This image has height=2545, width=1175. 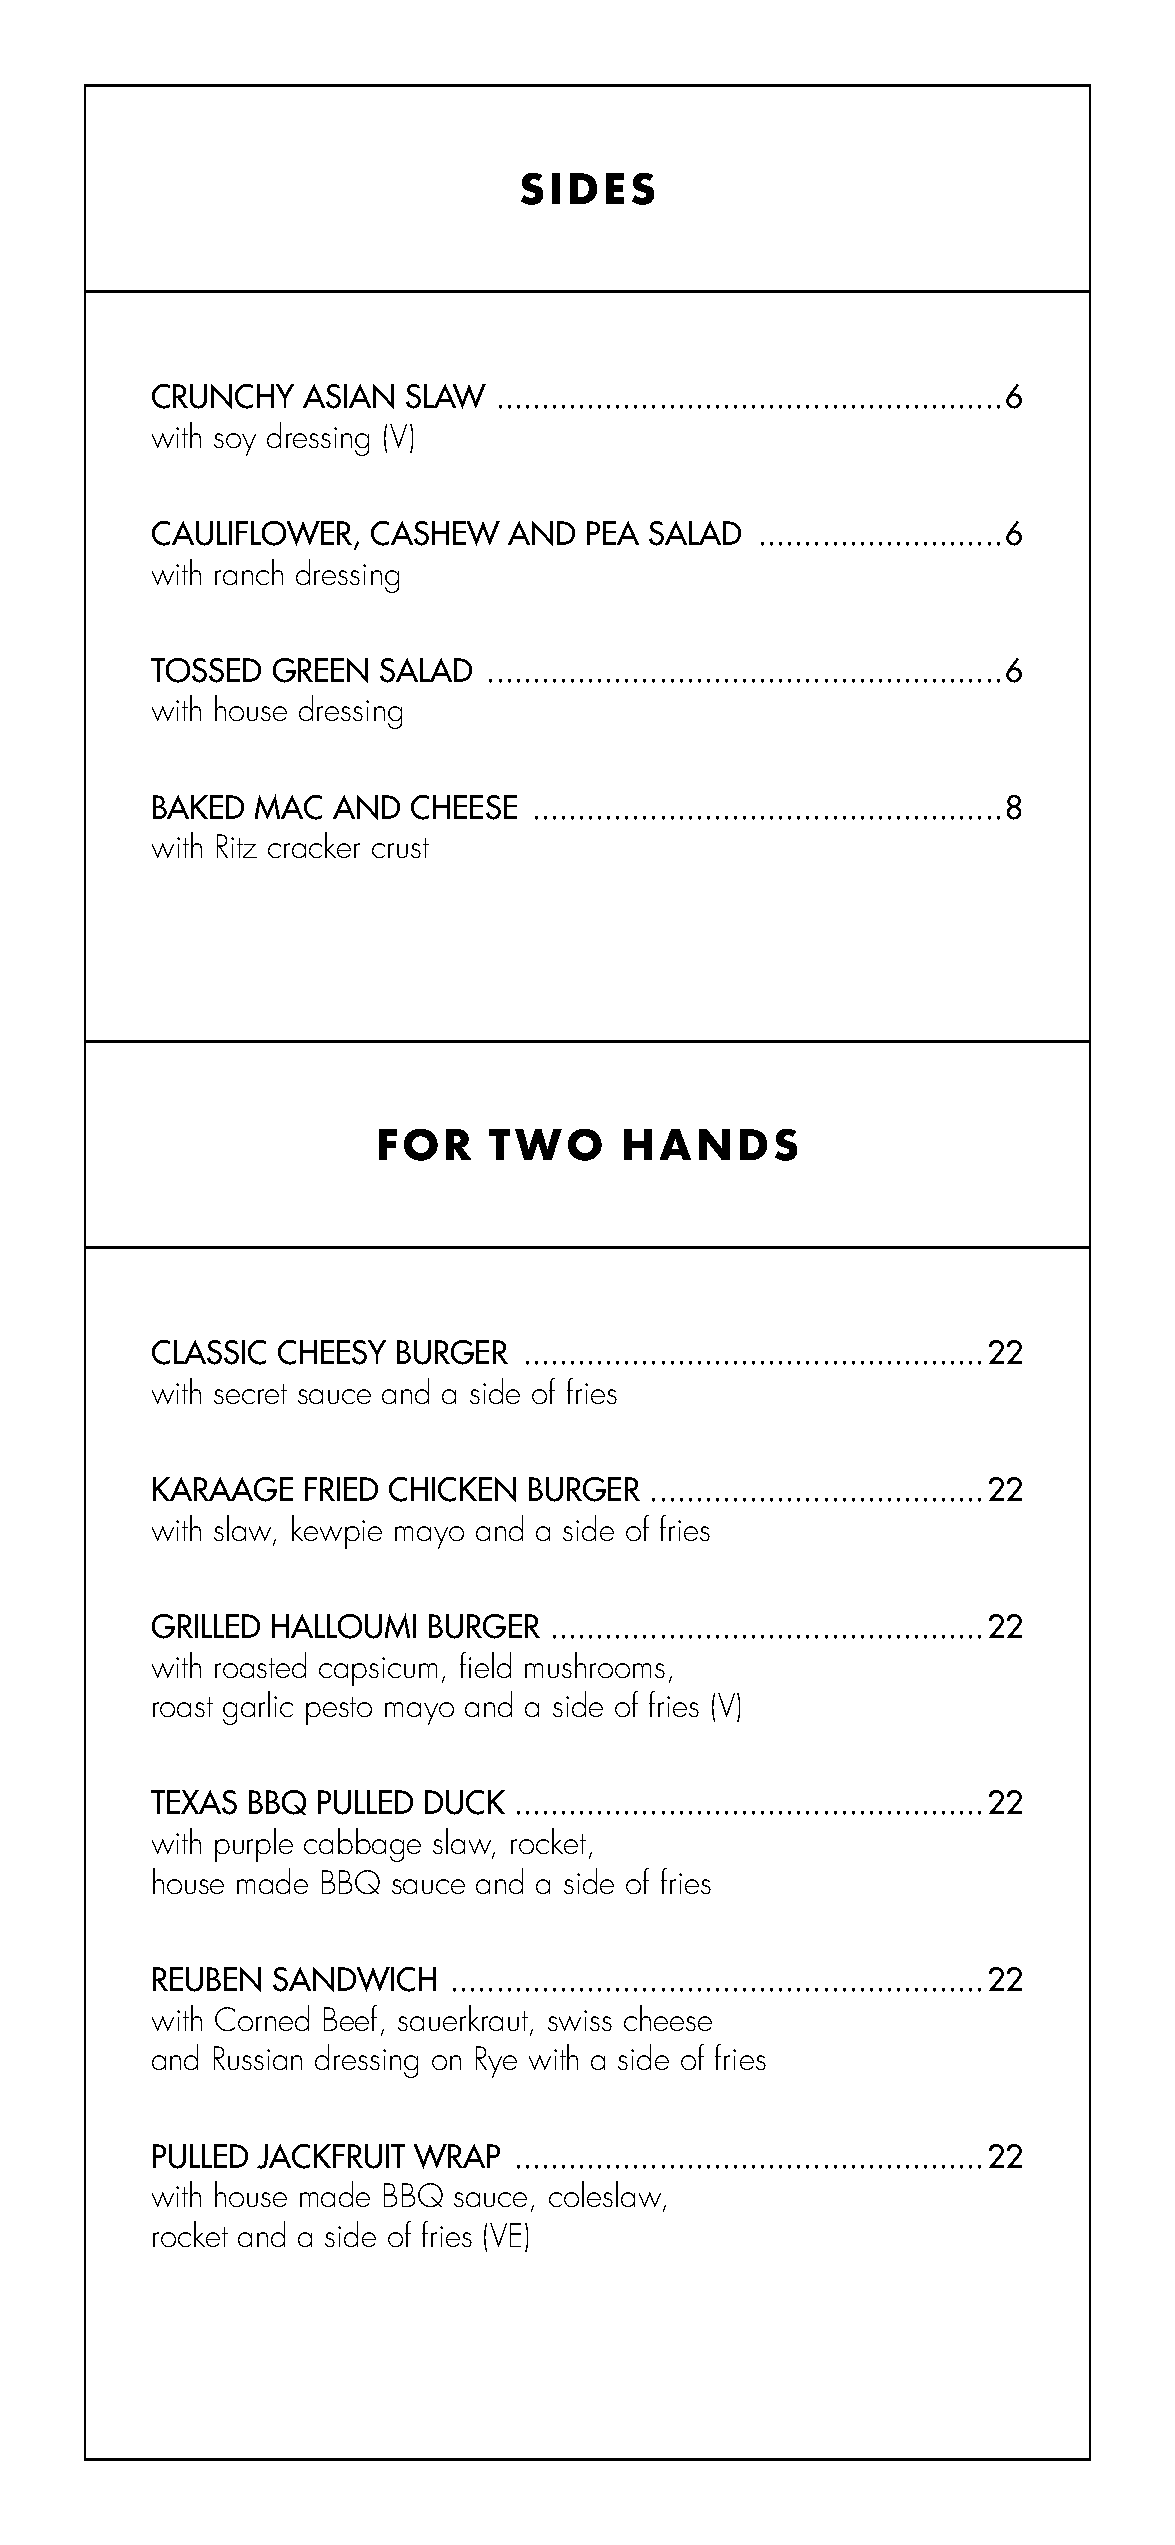 I want to click on PEA, so click(x=613, y=533).
